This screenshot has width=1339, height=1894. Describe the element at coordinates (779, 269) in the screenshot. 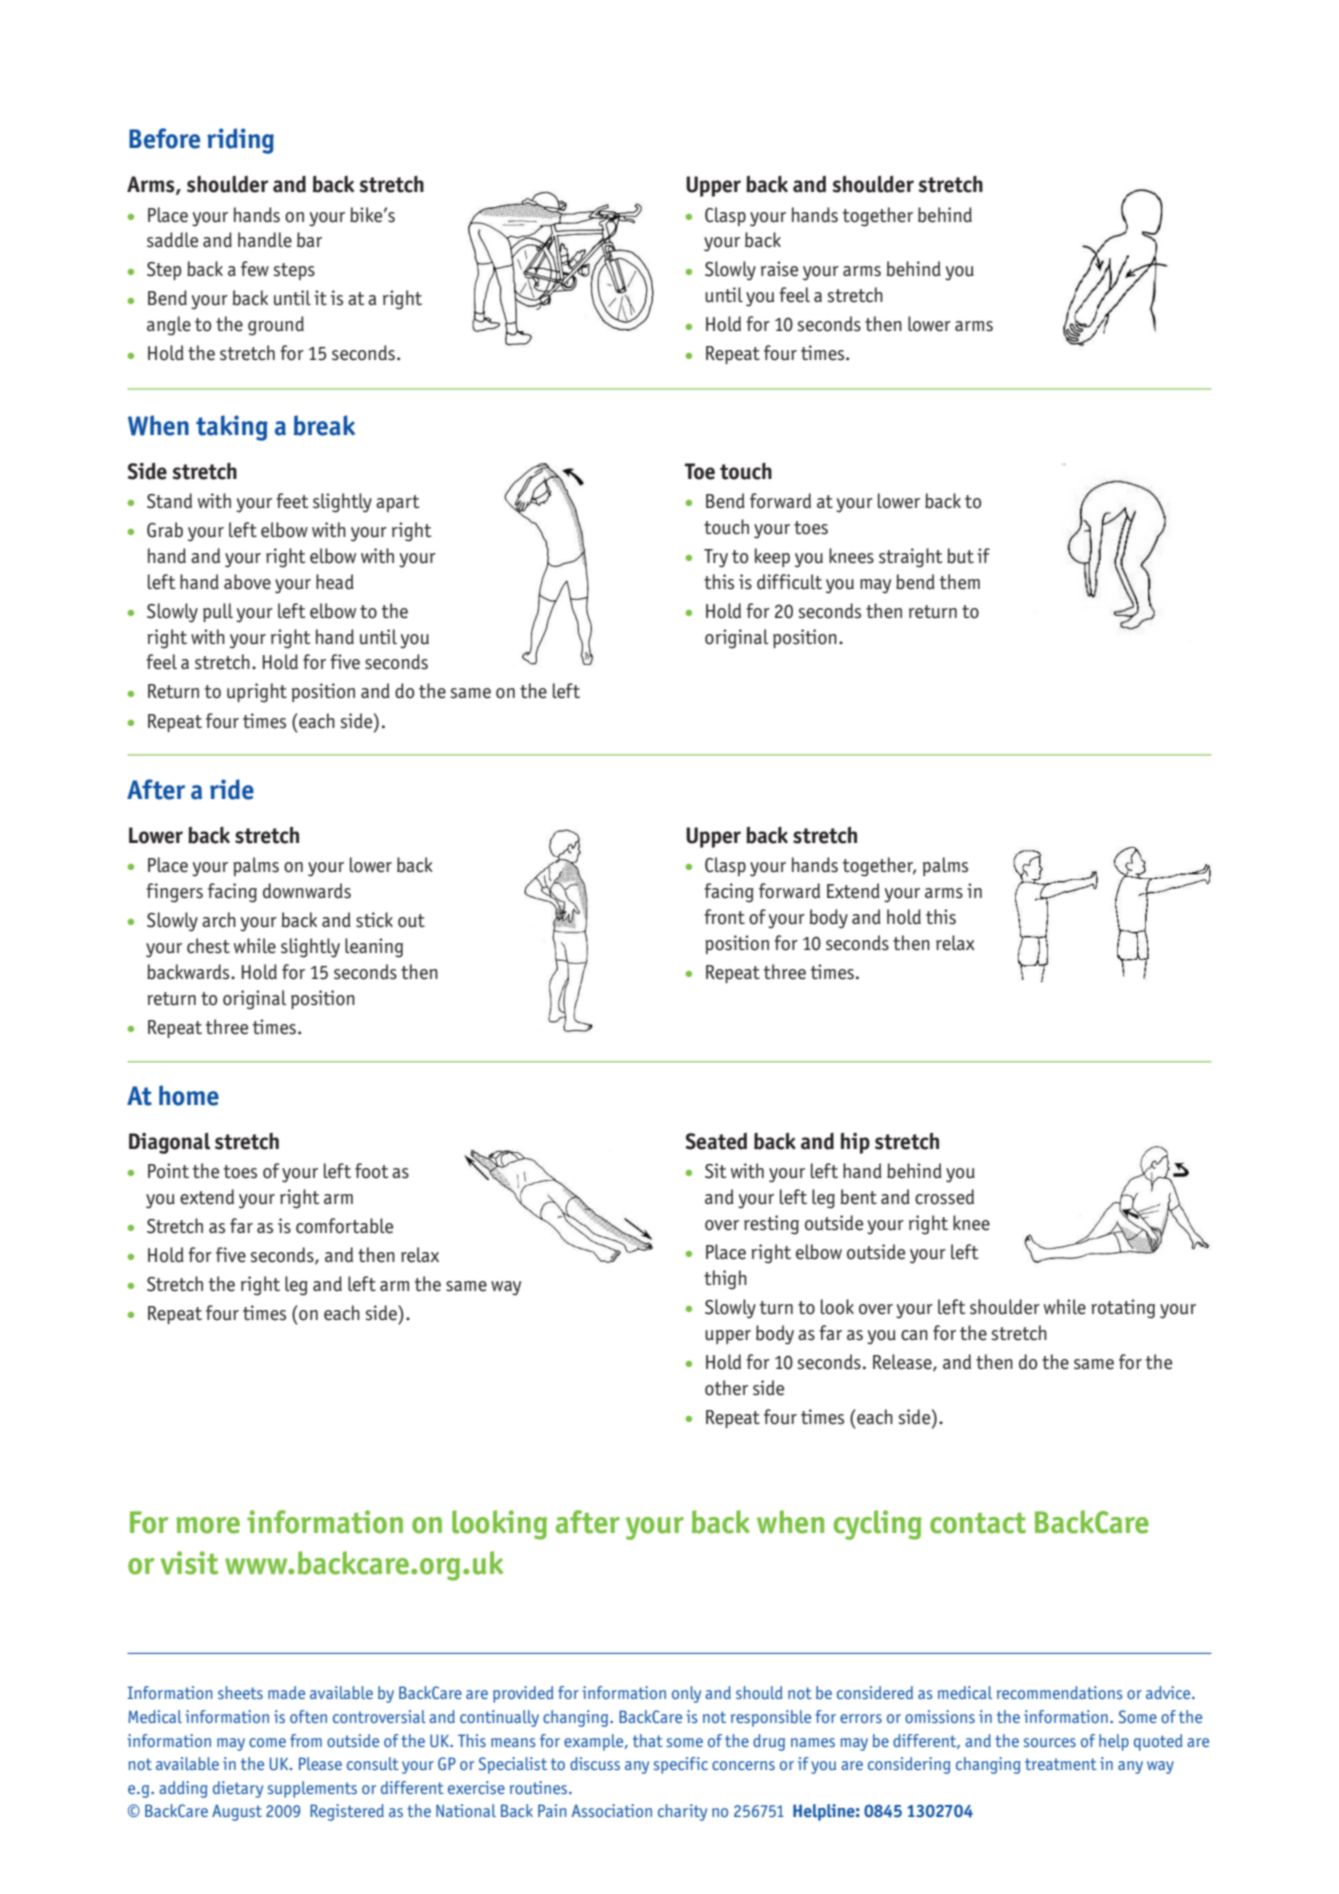

I see `raise` at that location.
